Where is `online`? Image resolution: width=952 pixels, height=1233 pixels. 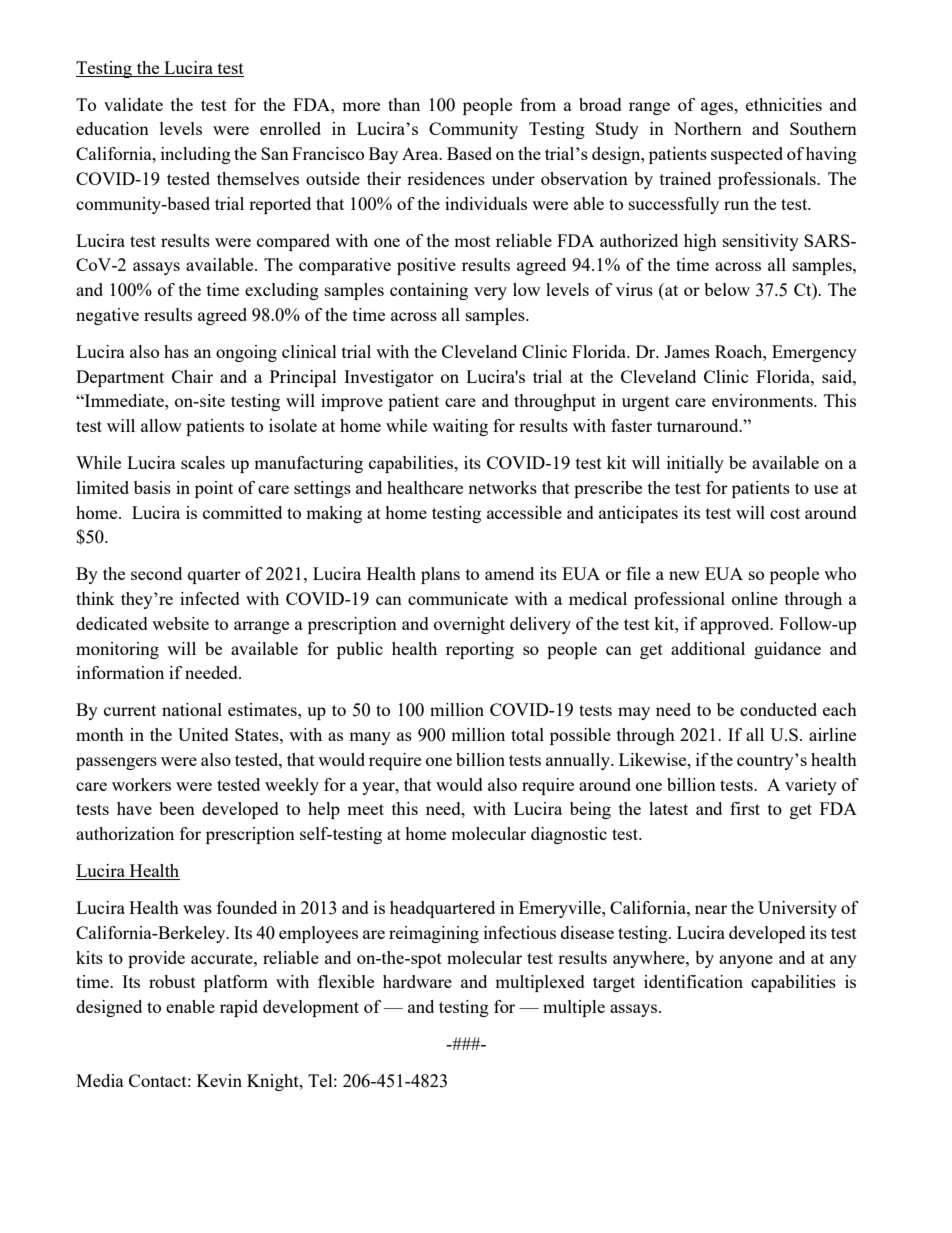
online is located at coordinates (755, 598).
